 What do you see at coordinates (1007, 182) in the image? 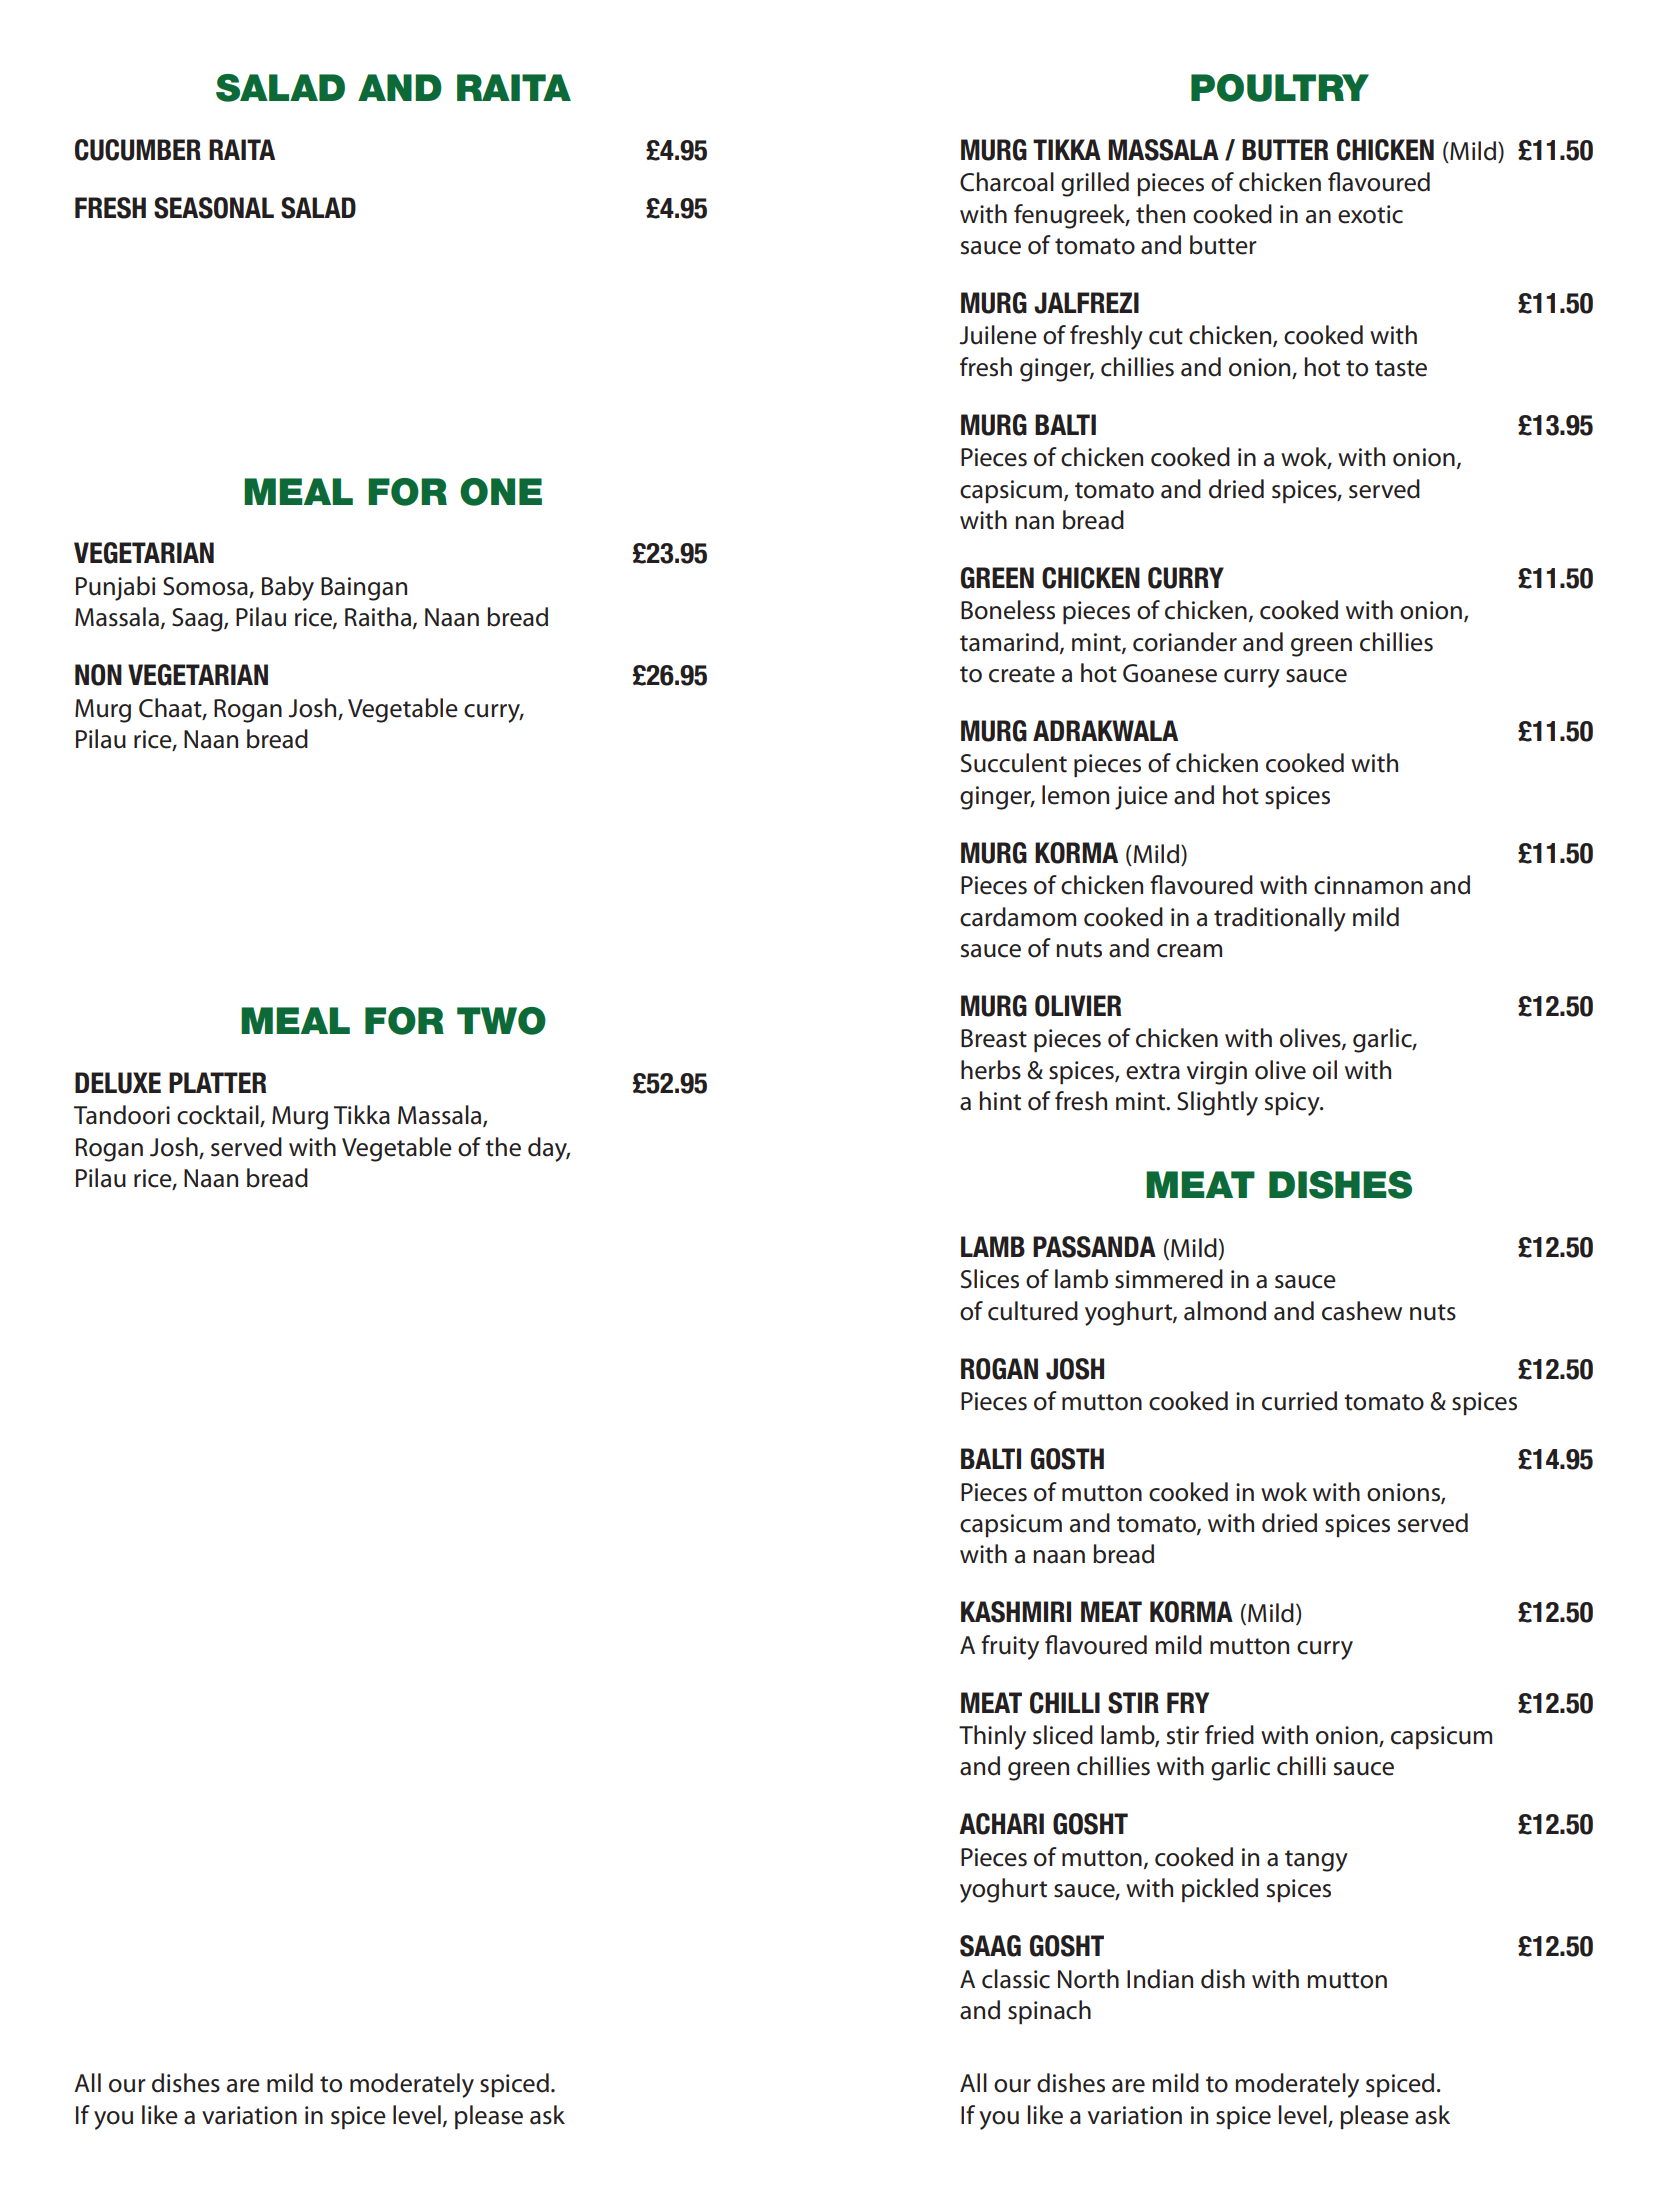
I see `Charcoal` at bounding box center [1007, 182].
